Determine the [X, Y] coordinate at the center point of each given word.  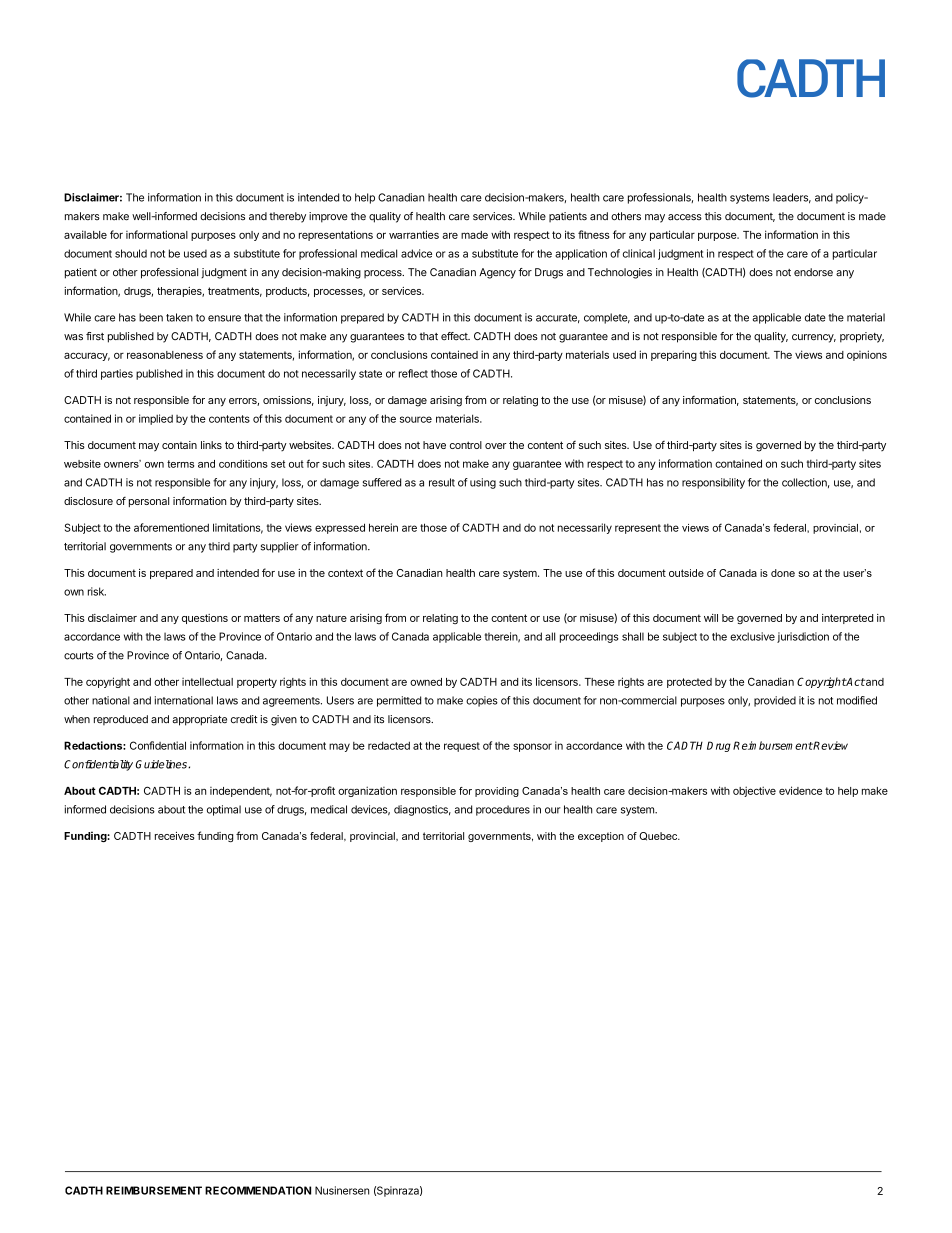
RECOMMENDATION [258, 1190]
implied [156, 419]
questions [205, 619]
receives [175, 836]
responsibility [713, 483]
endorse [813, 272]
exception [601, 837]
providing [497, 792]
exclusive [752, 636]
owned [426, 682]
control [466, 445]
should [131, 253]
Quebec [659, 836]
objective [754, 791]
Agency [497, 273]
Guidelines [162, 764]
